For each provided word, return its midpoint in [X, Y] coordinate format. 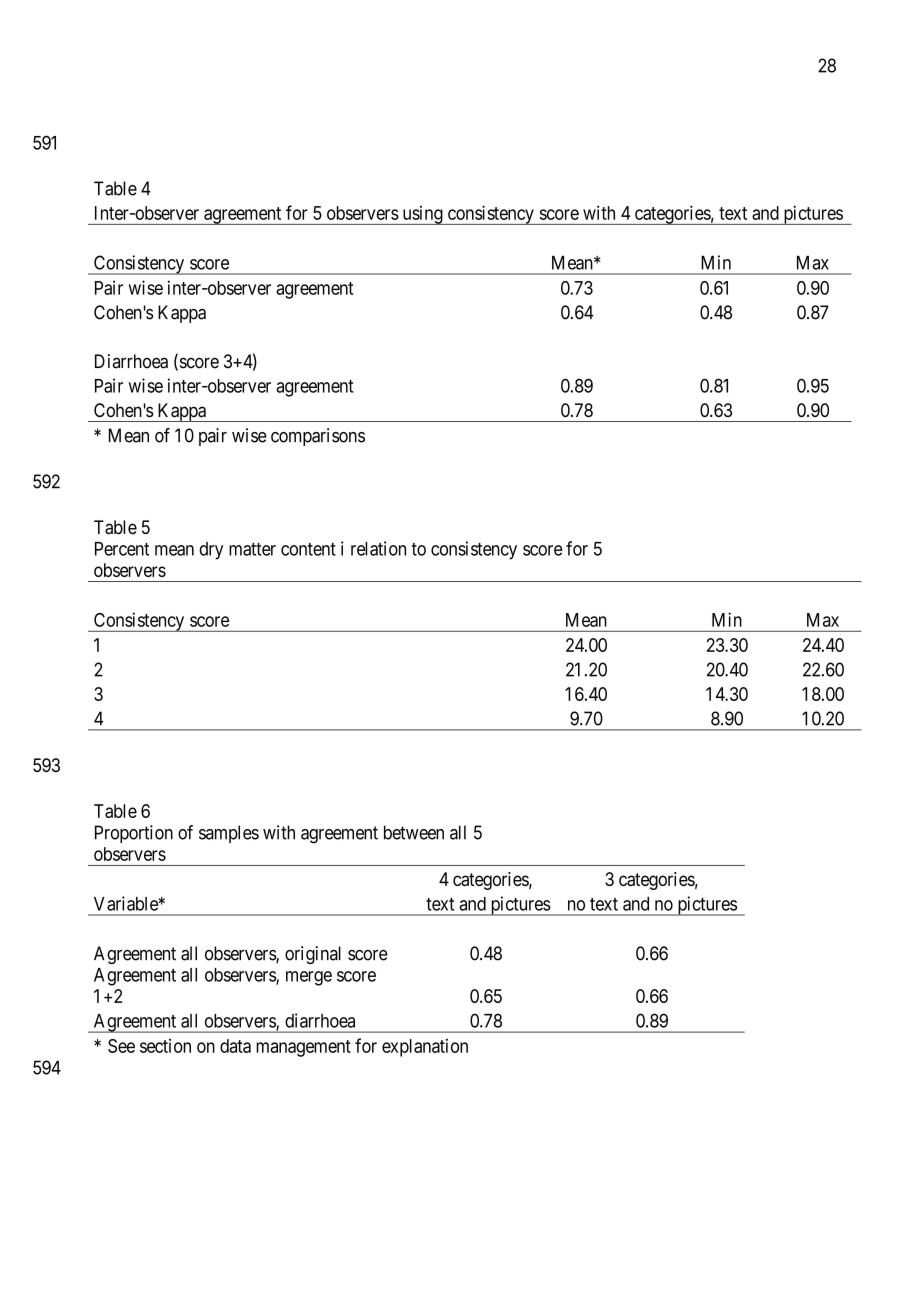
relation [378, 548]
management [303, 1048]
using [422, 215]
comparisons [318, 437]
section [165, 1046]
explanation [425, 1048]
